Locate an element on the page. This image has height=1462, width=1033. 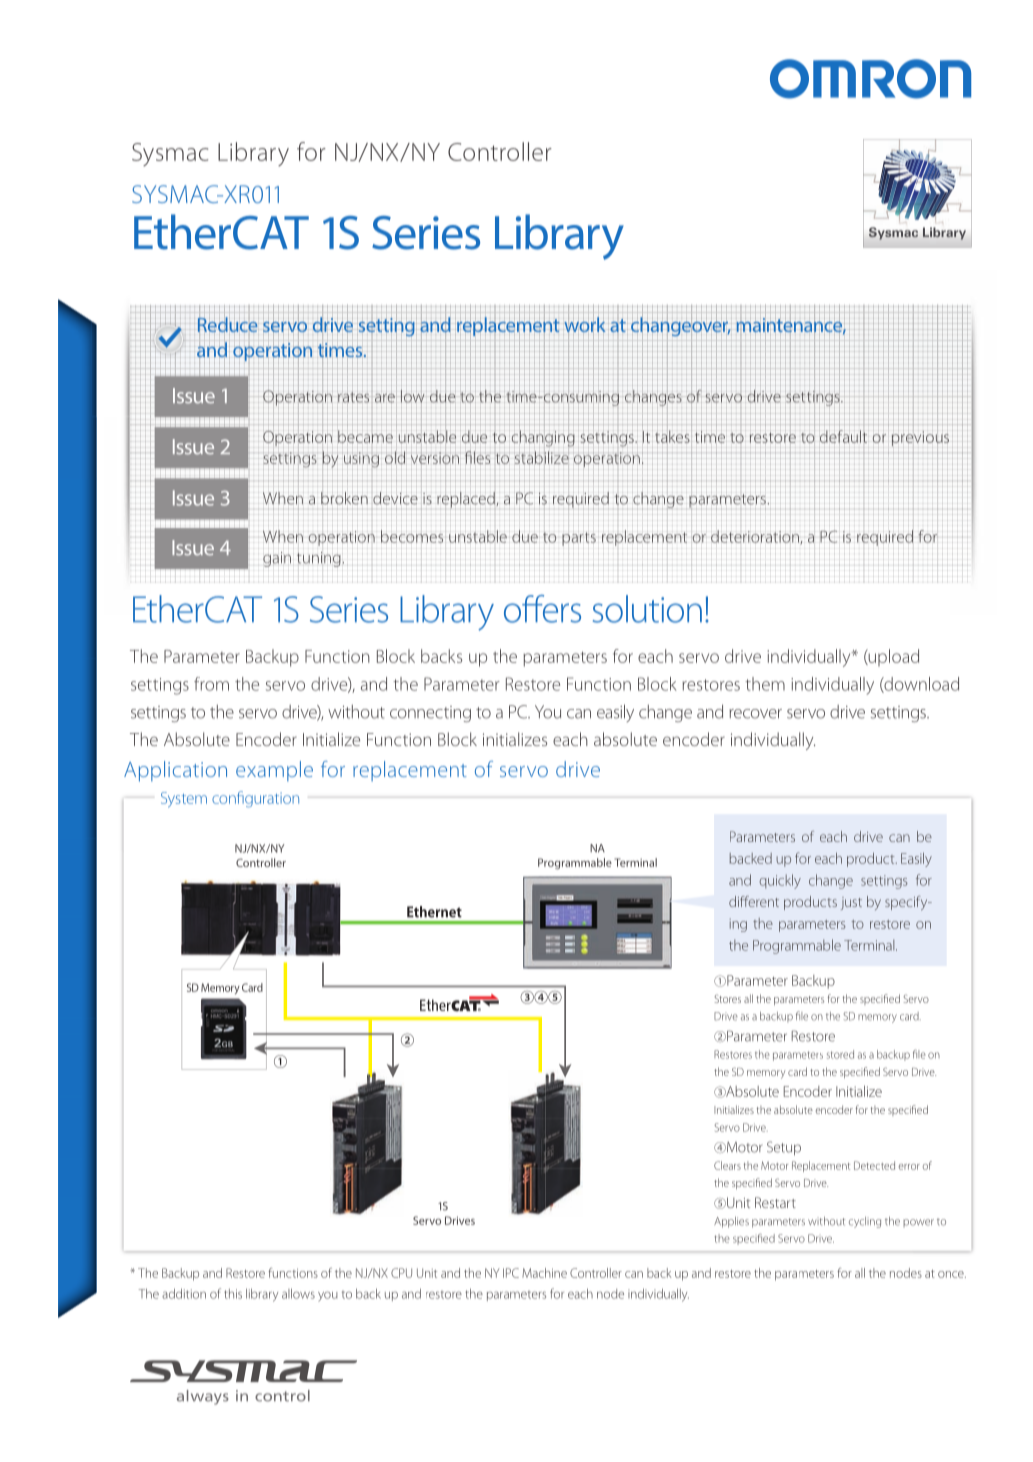
allows is located at coordinates (298, 1294).
